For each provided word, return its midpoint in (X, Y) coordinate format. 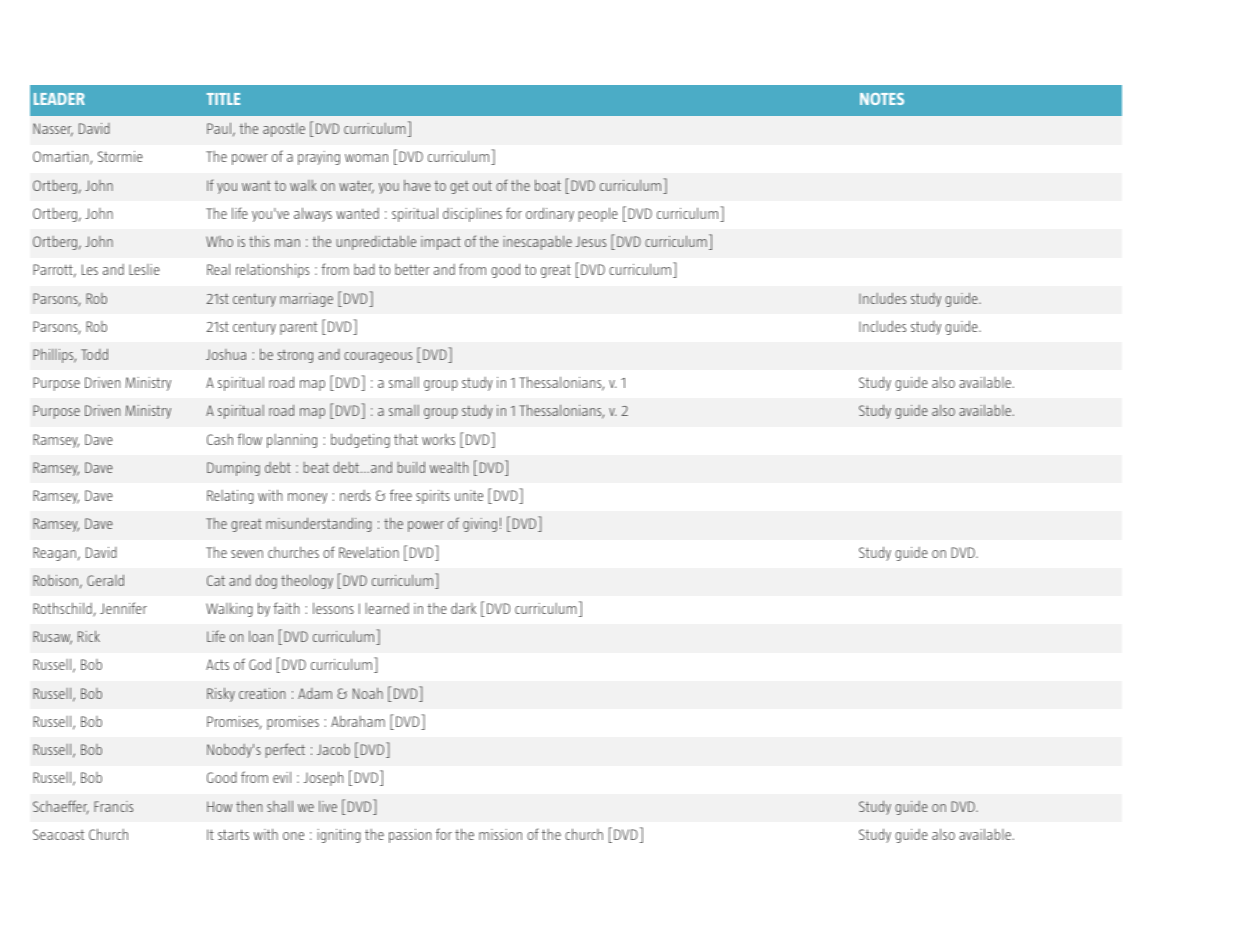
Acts (217, 664)
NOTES (882, 99)
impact (441, 243)
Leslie (144, 269)
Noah (368, 693)
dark (463, 608)
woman (366, 158)
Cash (220, 439)
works (438, 439)
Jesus (591, 242)
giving (480, 525)
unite (469, 495)
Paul (219, 128)
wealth (449, 467)
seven (247, 554)
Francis (113, 806)
